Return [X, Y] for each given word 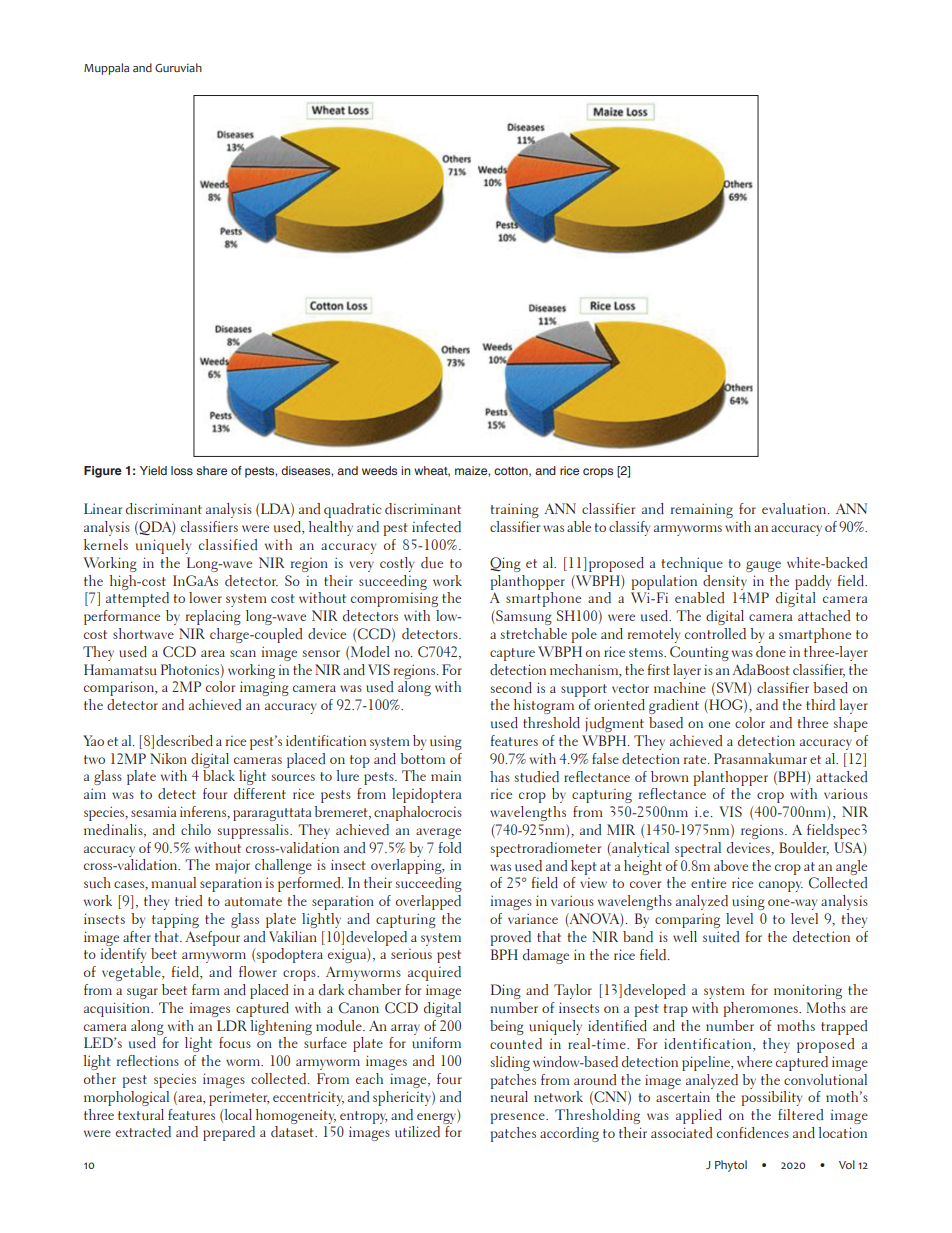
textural [141, 1115]
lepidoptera [427, 795]
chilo [196, 829]
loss [182, 470]
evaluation [795, 509]
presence [519, 1118]
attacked [841, 777]
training [514, 510]
